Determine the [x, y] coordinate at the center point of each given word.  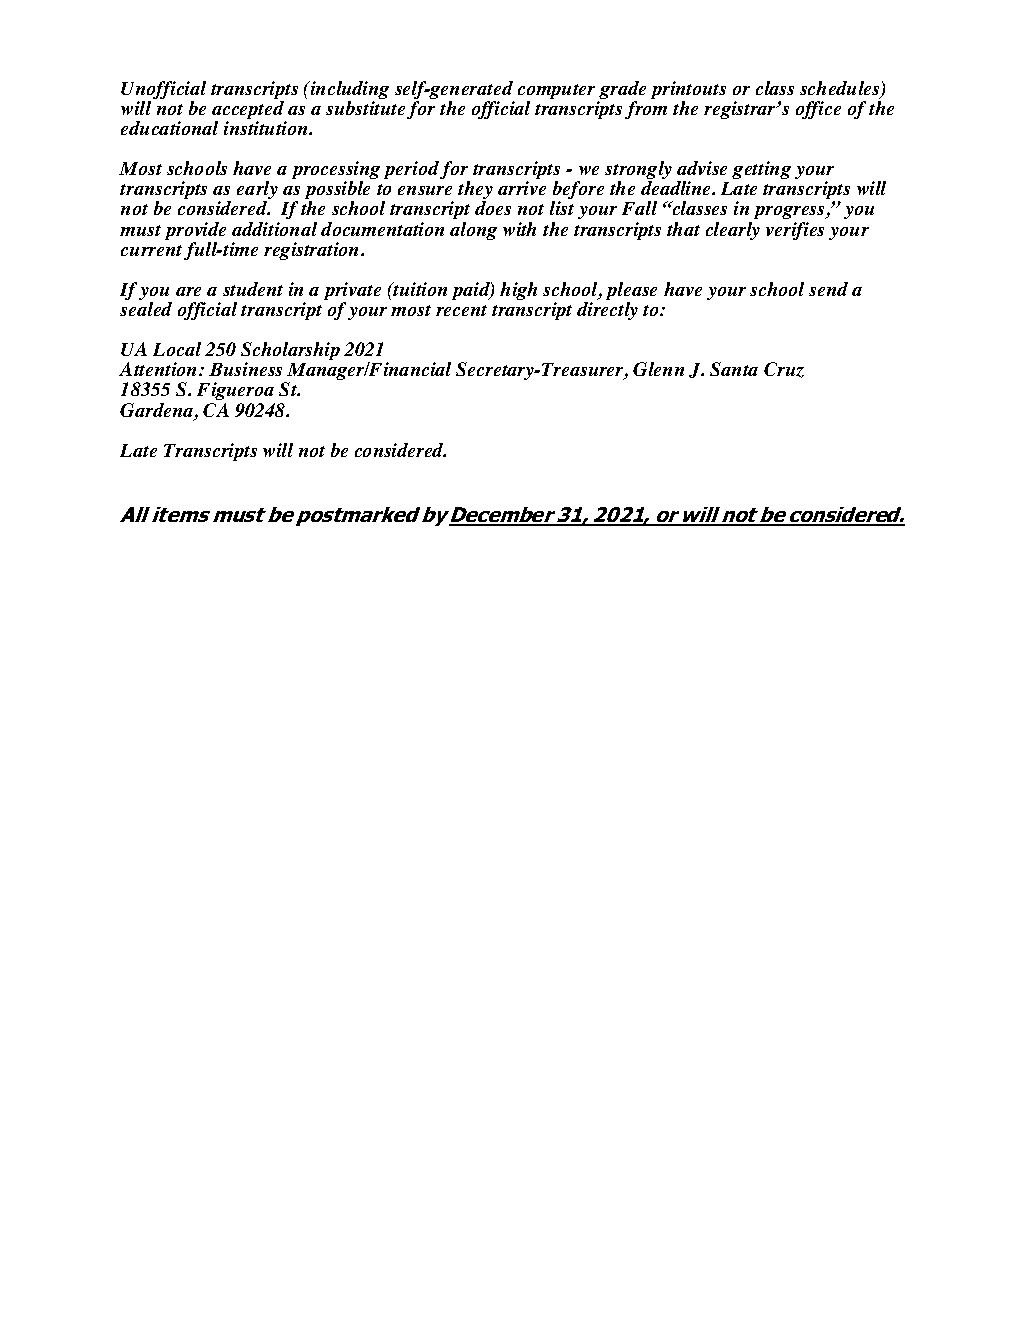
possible [337, 191]
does [493, 208]
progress [790, 214]
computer [558, 93]
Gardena [158, 411]
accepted [249, 111]
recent [461, 310]
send [828, 289]
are [188, 291]
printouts [688, 91]
